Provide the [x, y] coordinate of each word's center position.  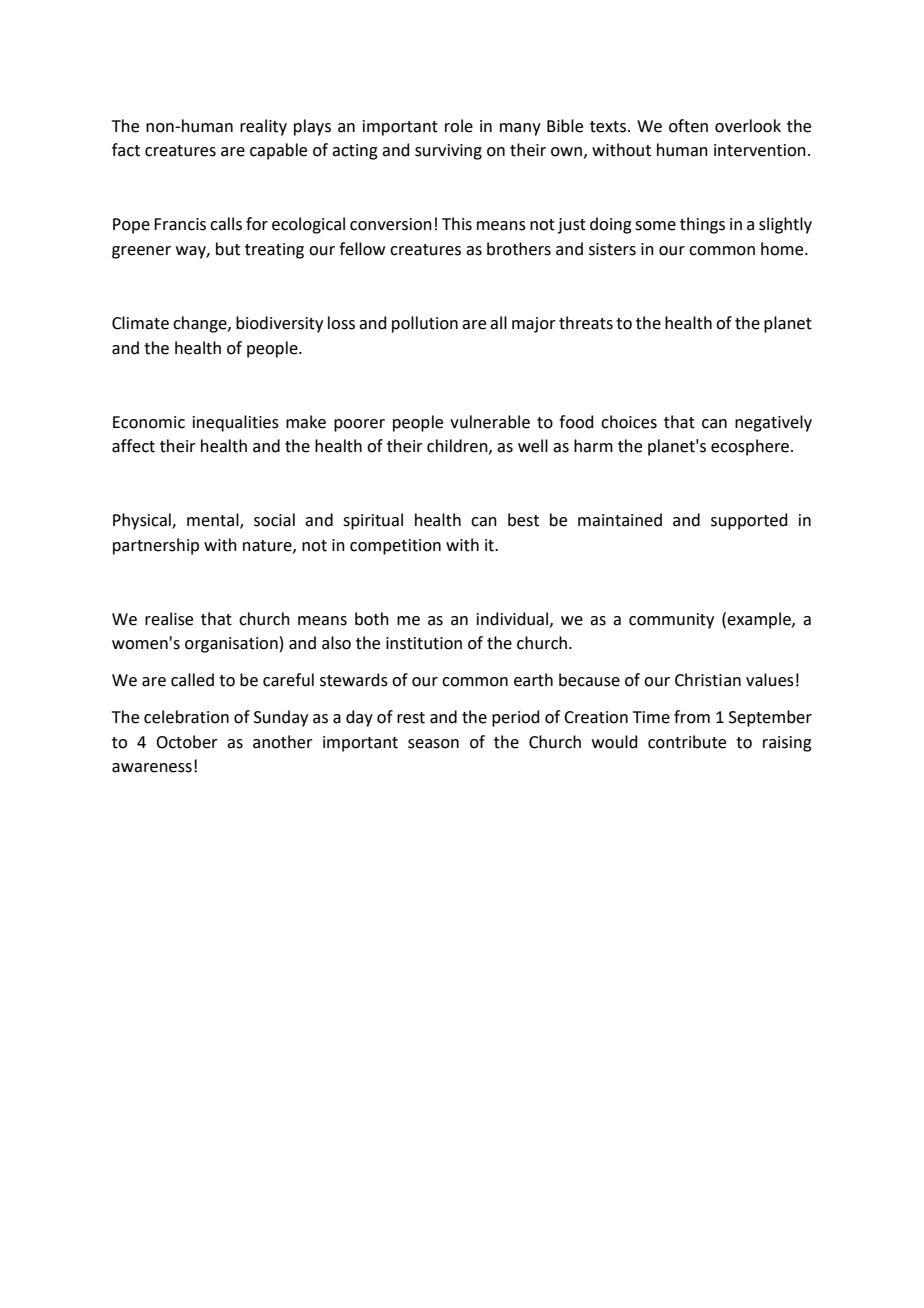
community [671, 621]
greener [141, 252]
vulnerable [490, 422]
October [187, 742]
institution [424, 643]
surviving [448, 152]
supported [749, 521]
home [783, 249]
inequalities [236, 423]
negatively [773, 423]
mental [214, 521]
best [523, 520]
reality [263, 127]
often [688, 126]
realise [169, 619]
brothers [519, 249]
